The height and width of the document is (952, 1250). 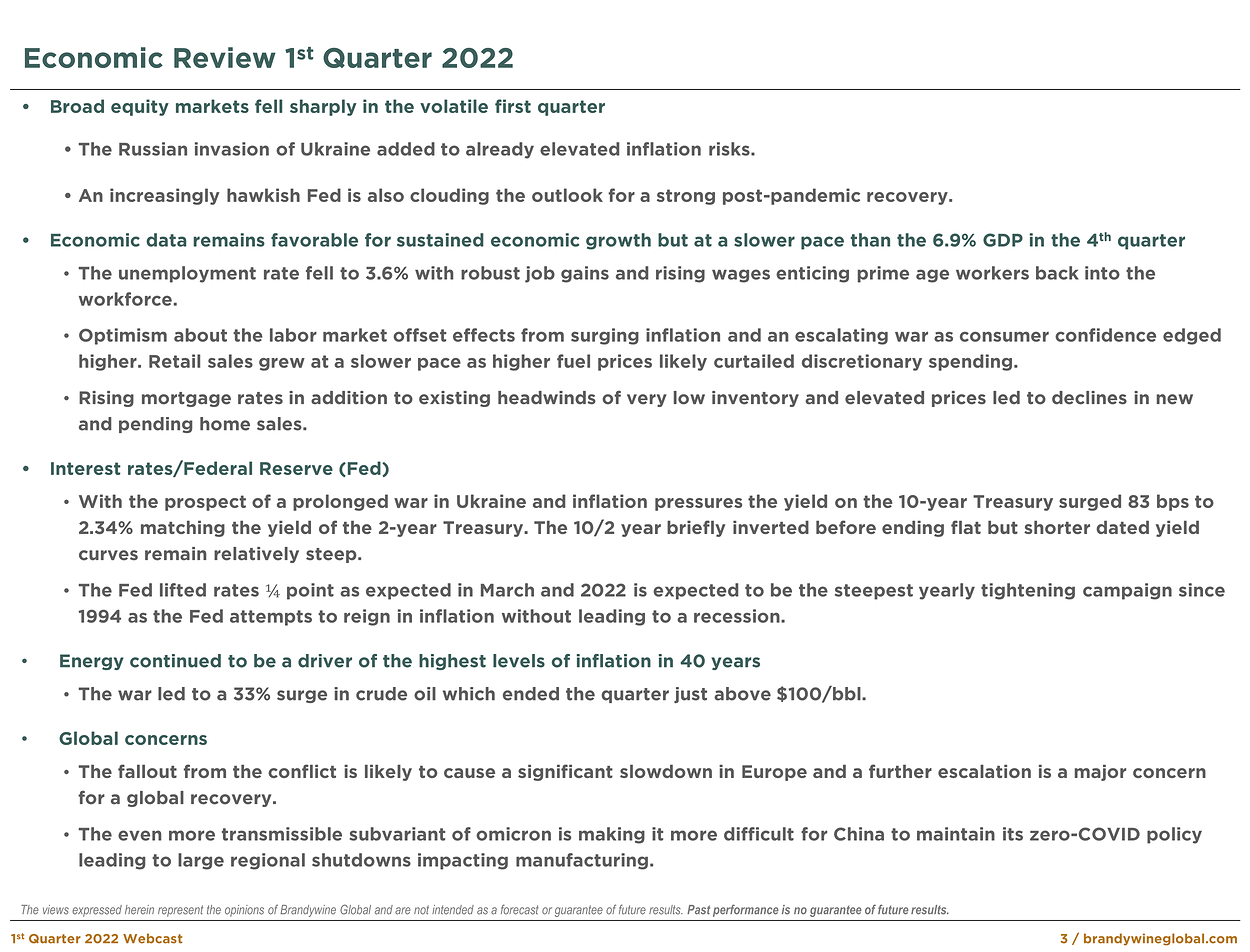 What do you see at coordinates (573, 361) in the document?
I see `fuel` at bounding box center [573, 361].
